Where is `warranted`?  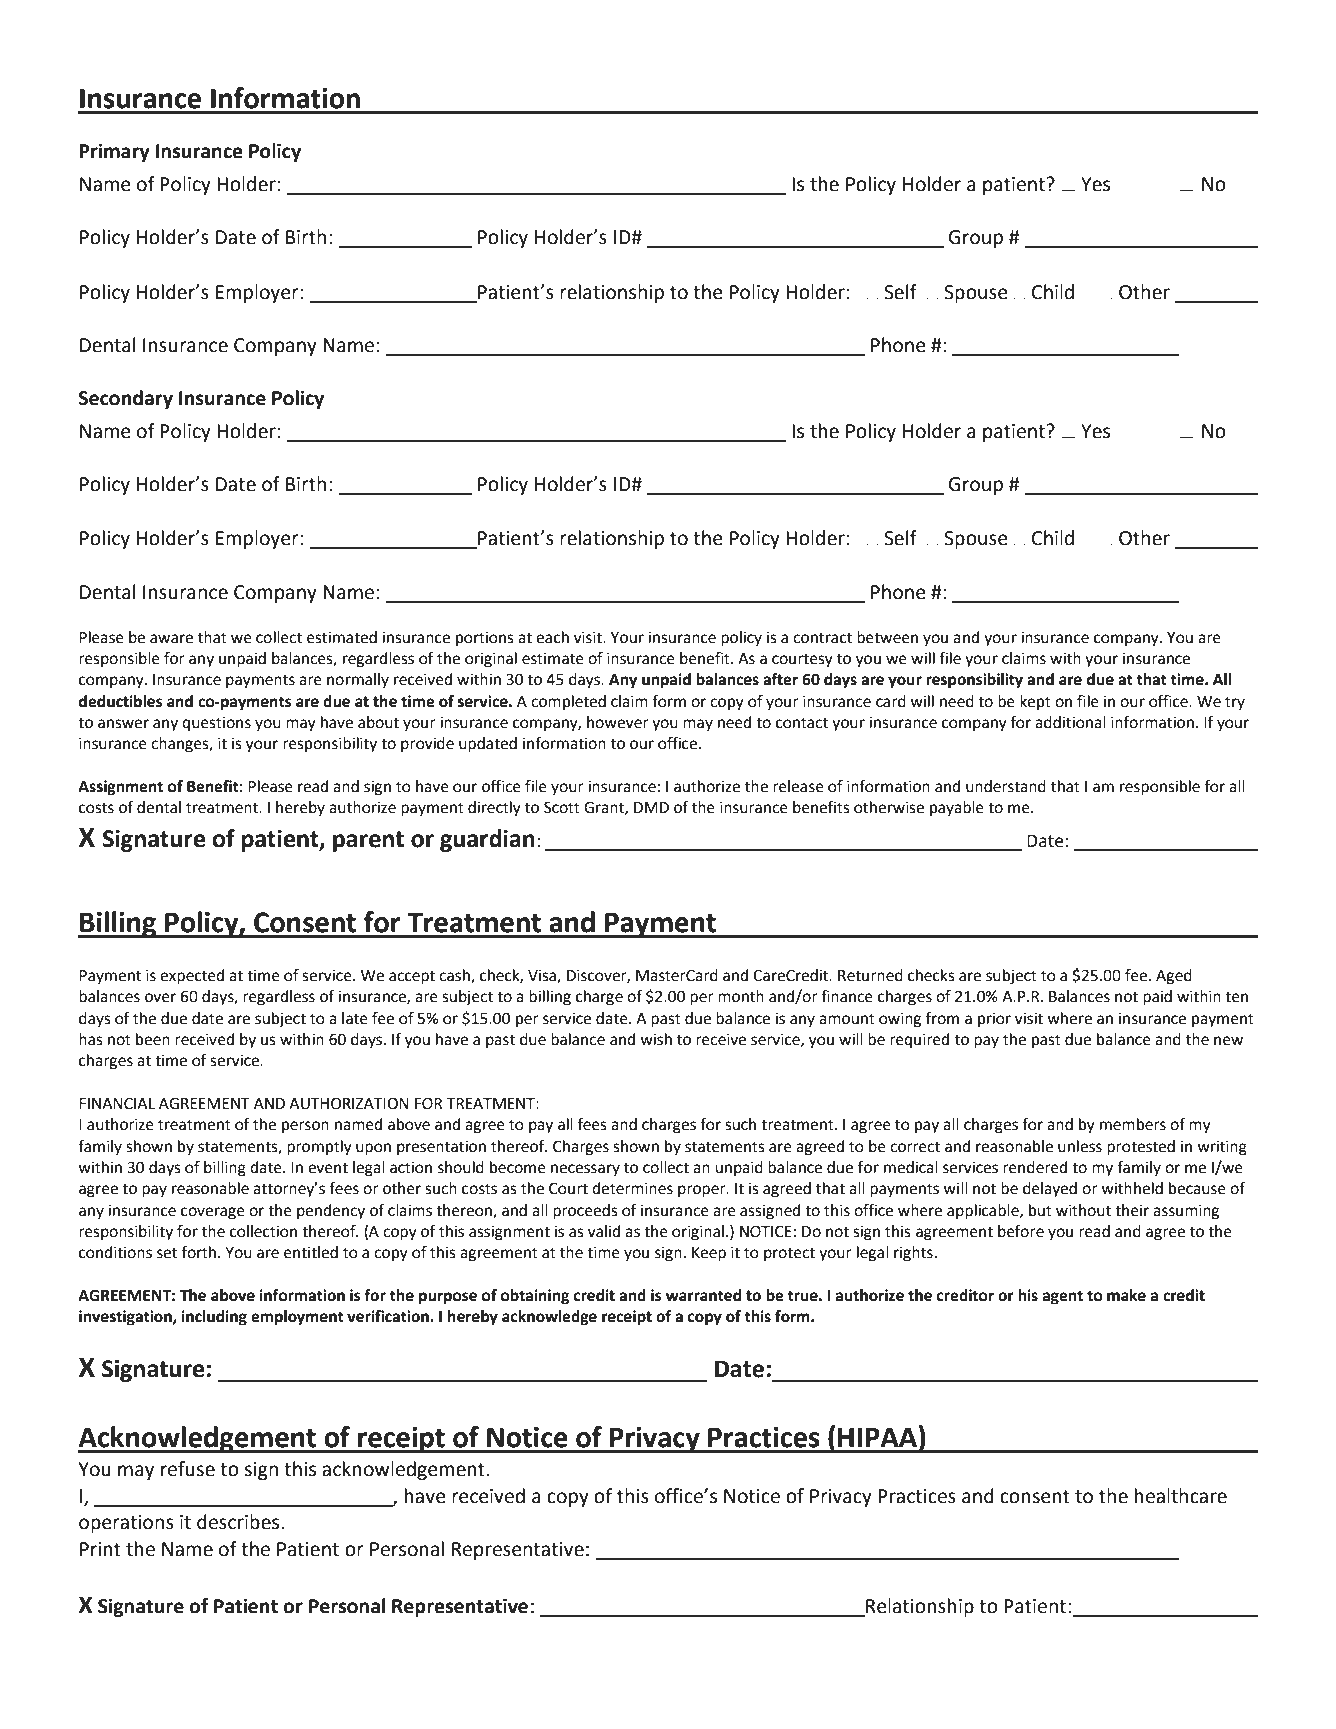
warranted is located at coordinates (703, 1295).
